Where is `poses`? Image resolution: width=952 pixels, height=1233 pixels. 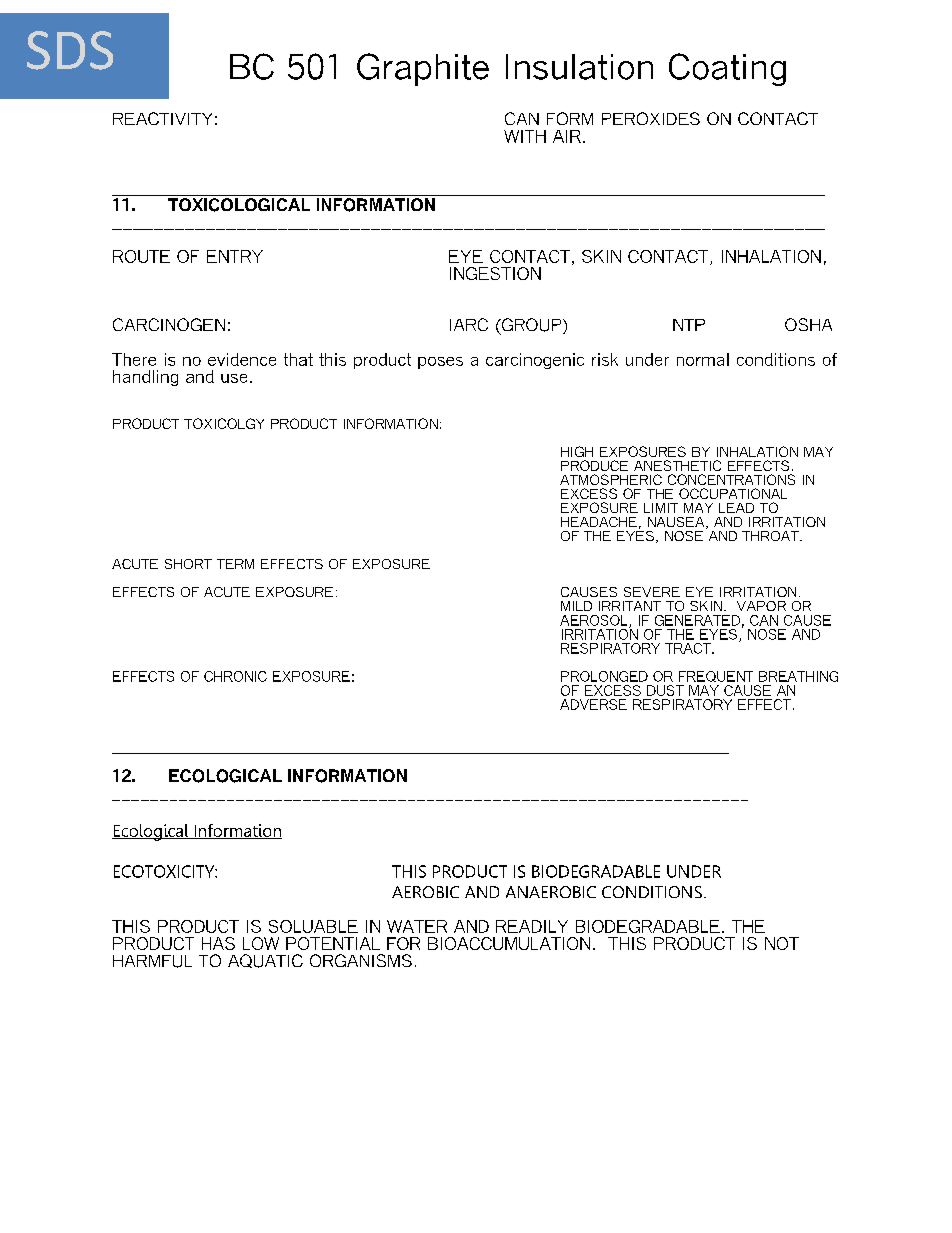
poses is located at coordinates (440, 363).
